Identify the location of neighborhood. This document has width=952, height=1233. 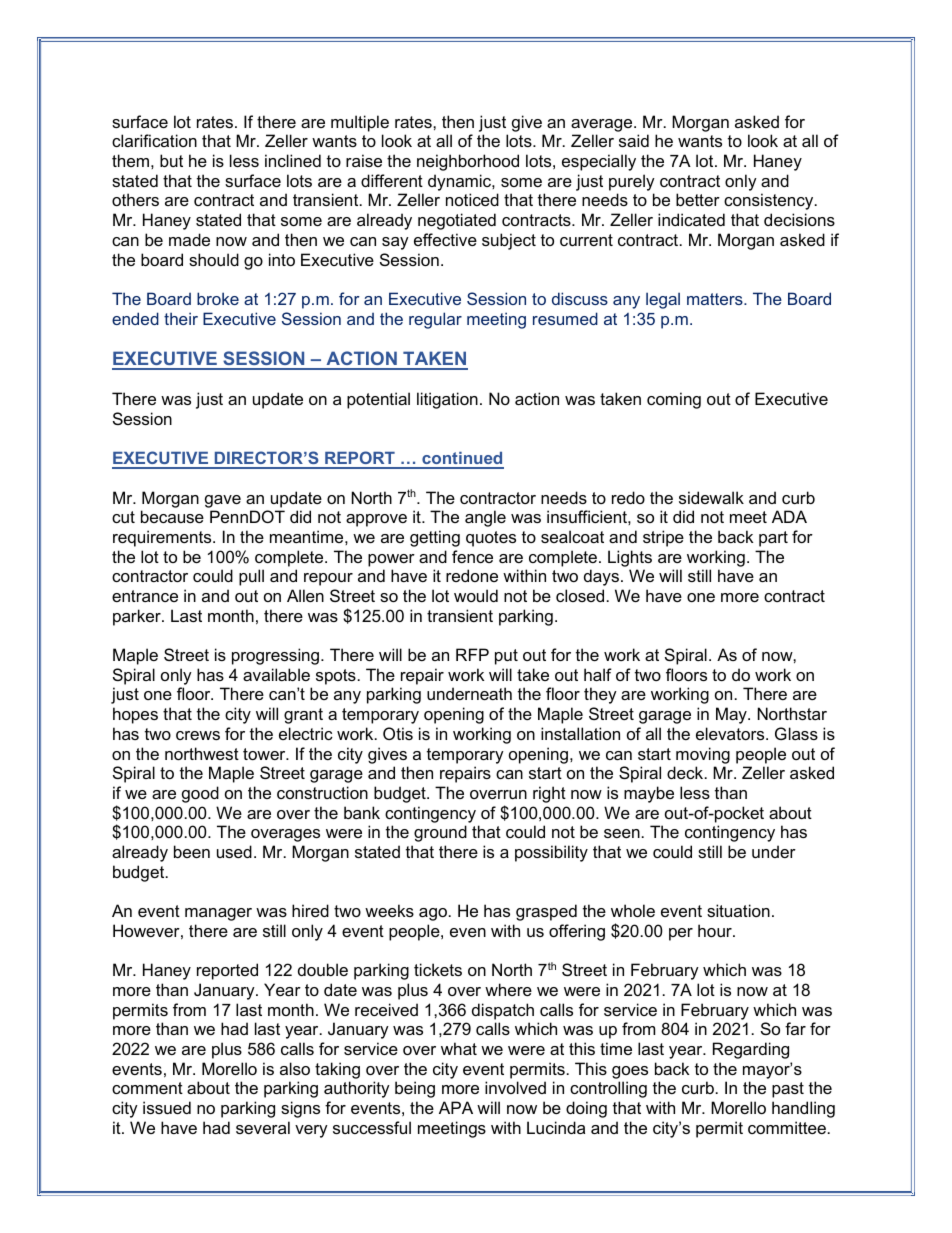
(468, 162).
